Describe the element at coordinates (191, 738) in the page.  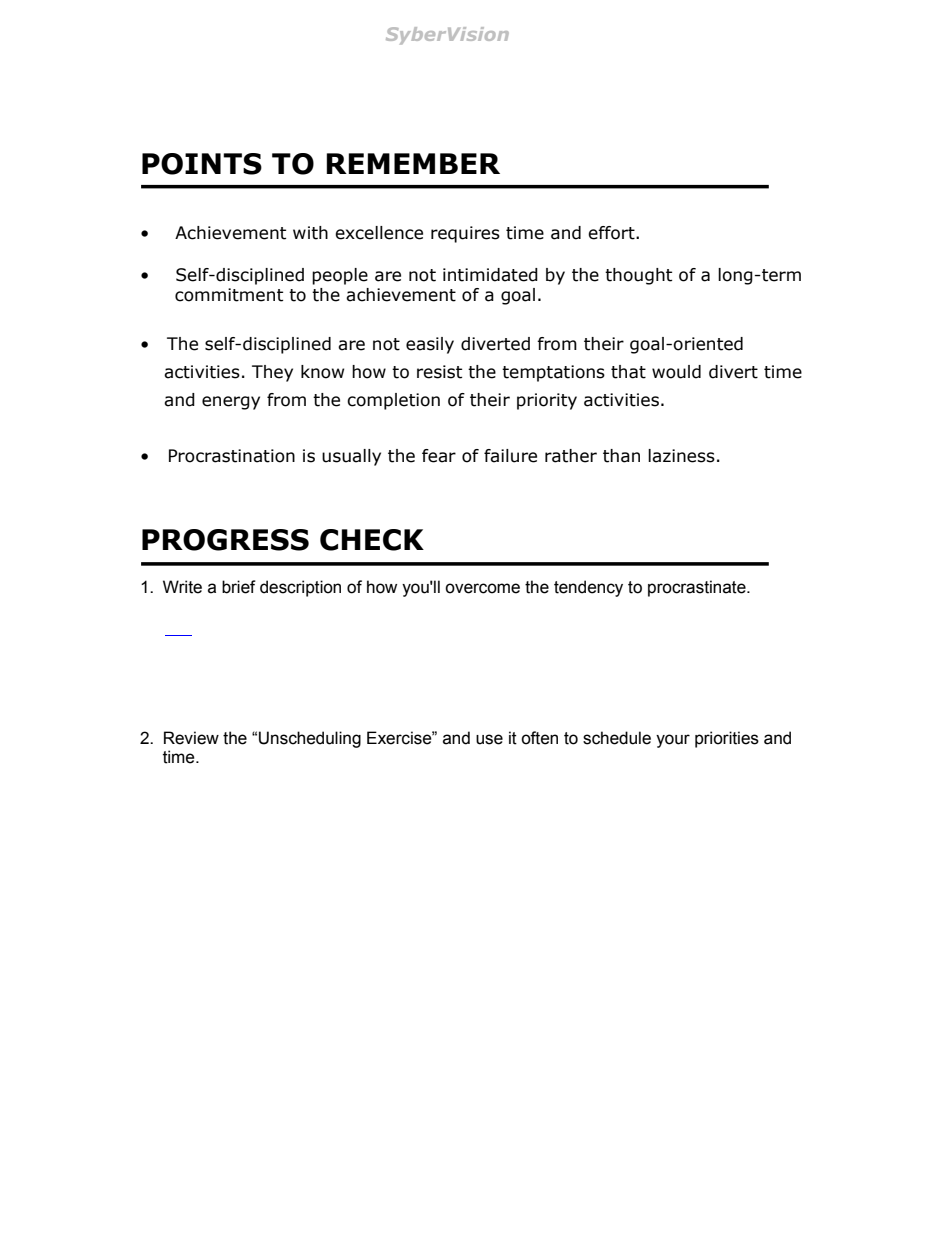
I see `Review` at that location.
